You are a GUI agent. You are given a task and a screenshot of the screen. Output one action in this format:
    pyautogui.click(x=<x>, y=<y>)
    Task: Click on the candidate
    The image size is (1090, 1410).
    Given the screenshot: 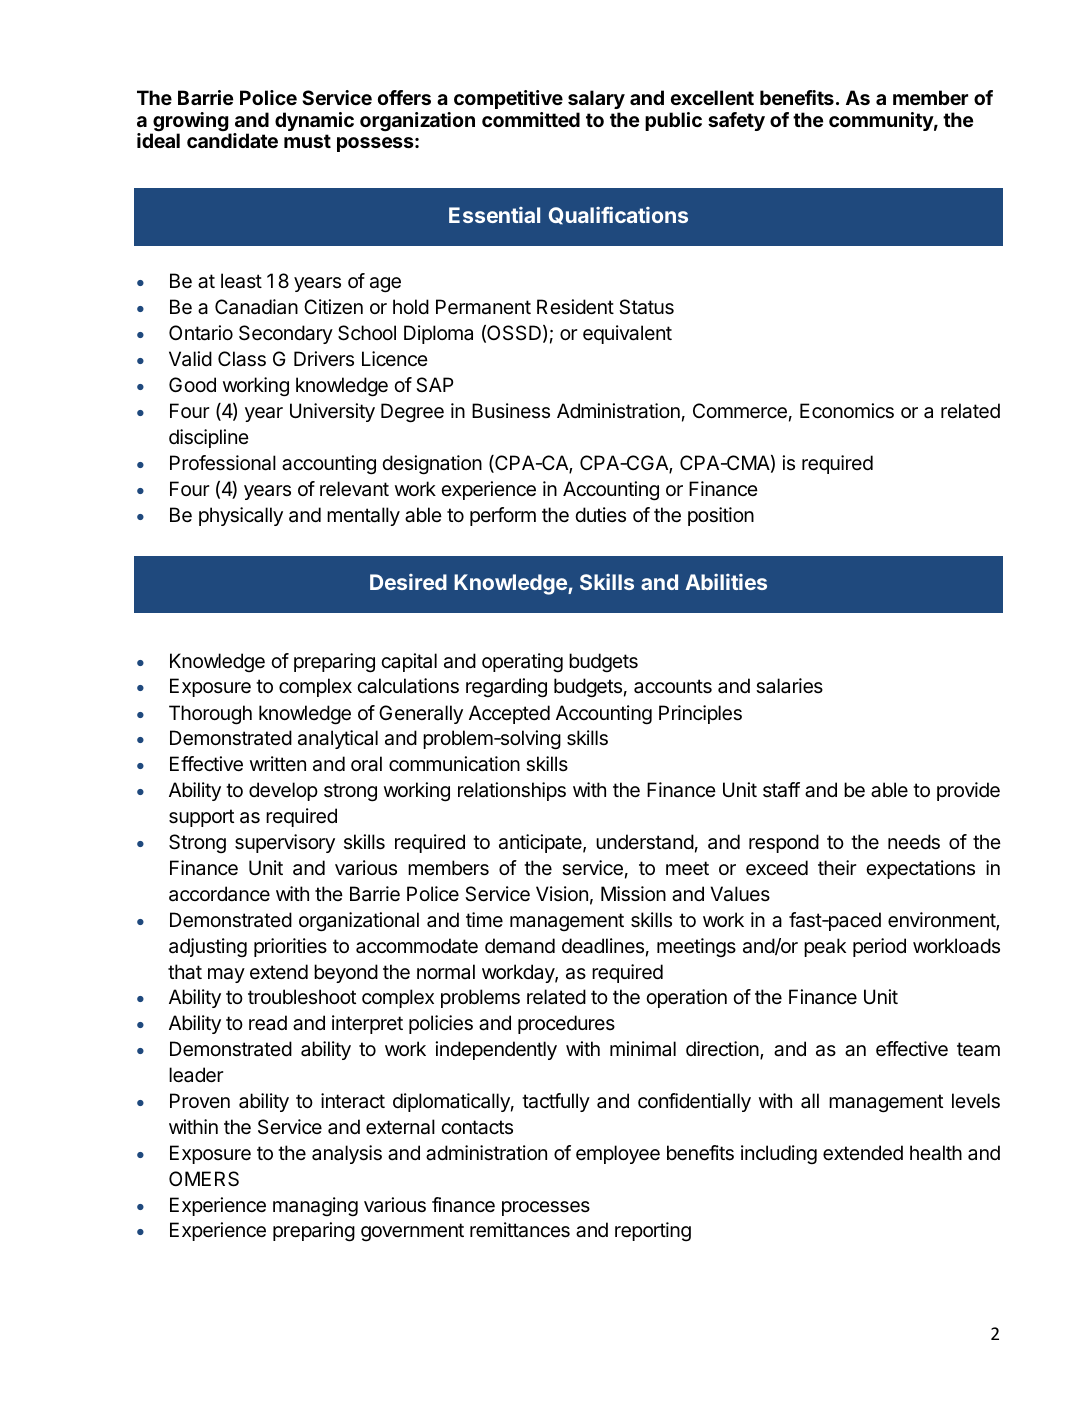 What is the action you would take?
    pyautogui.click(x=232, y=140)
